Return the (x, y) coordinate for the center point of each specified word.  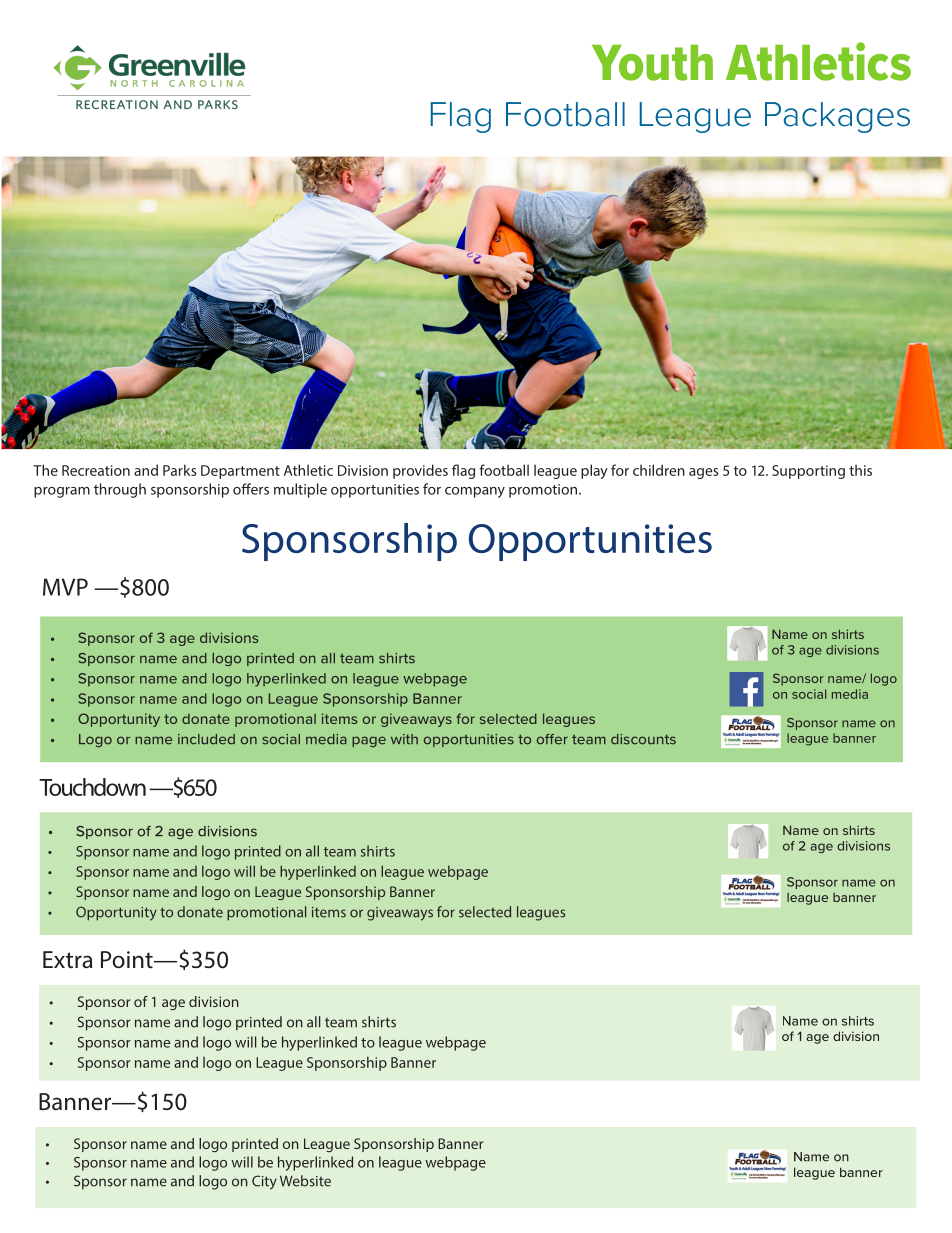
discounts (643, 739)
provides (420, 471)
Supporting (808, 472)
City (264, 1182)
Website (305, 1181)
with (404, 739)
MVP (65, 587)
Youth (652, 63)
